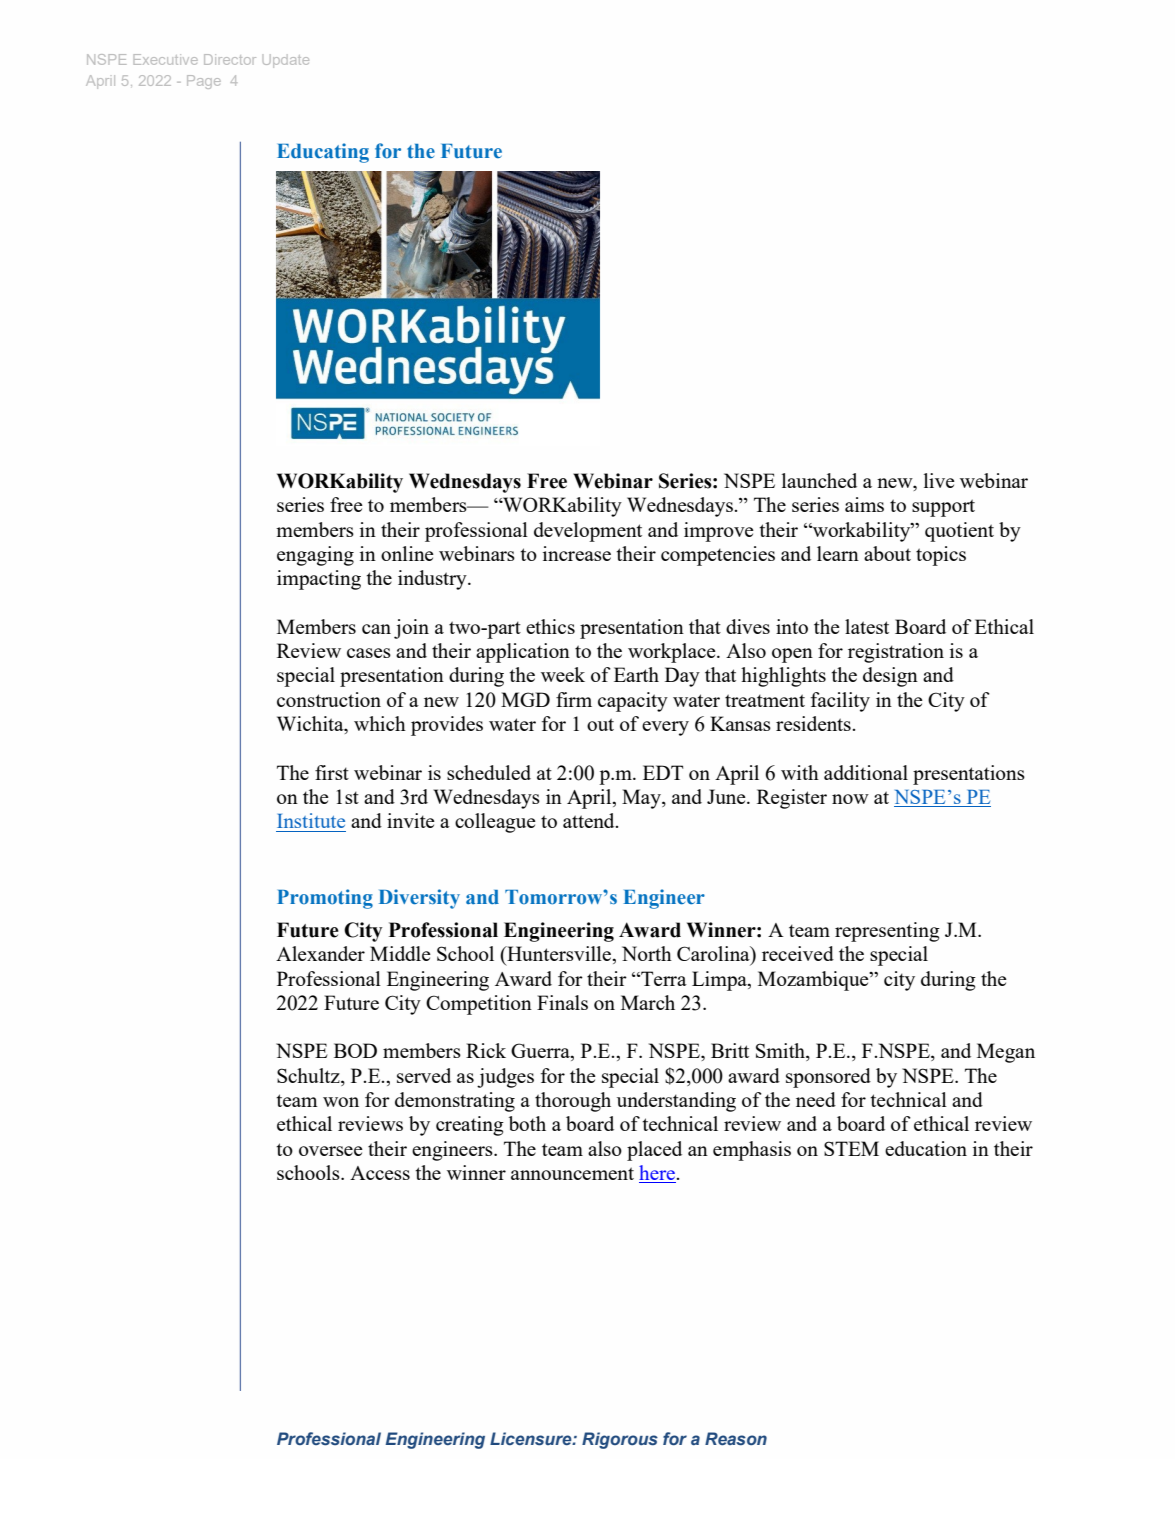  I want to click on first, so click(332, 772).
